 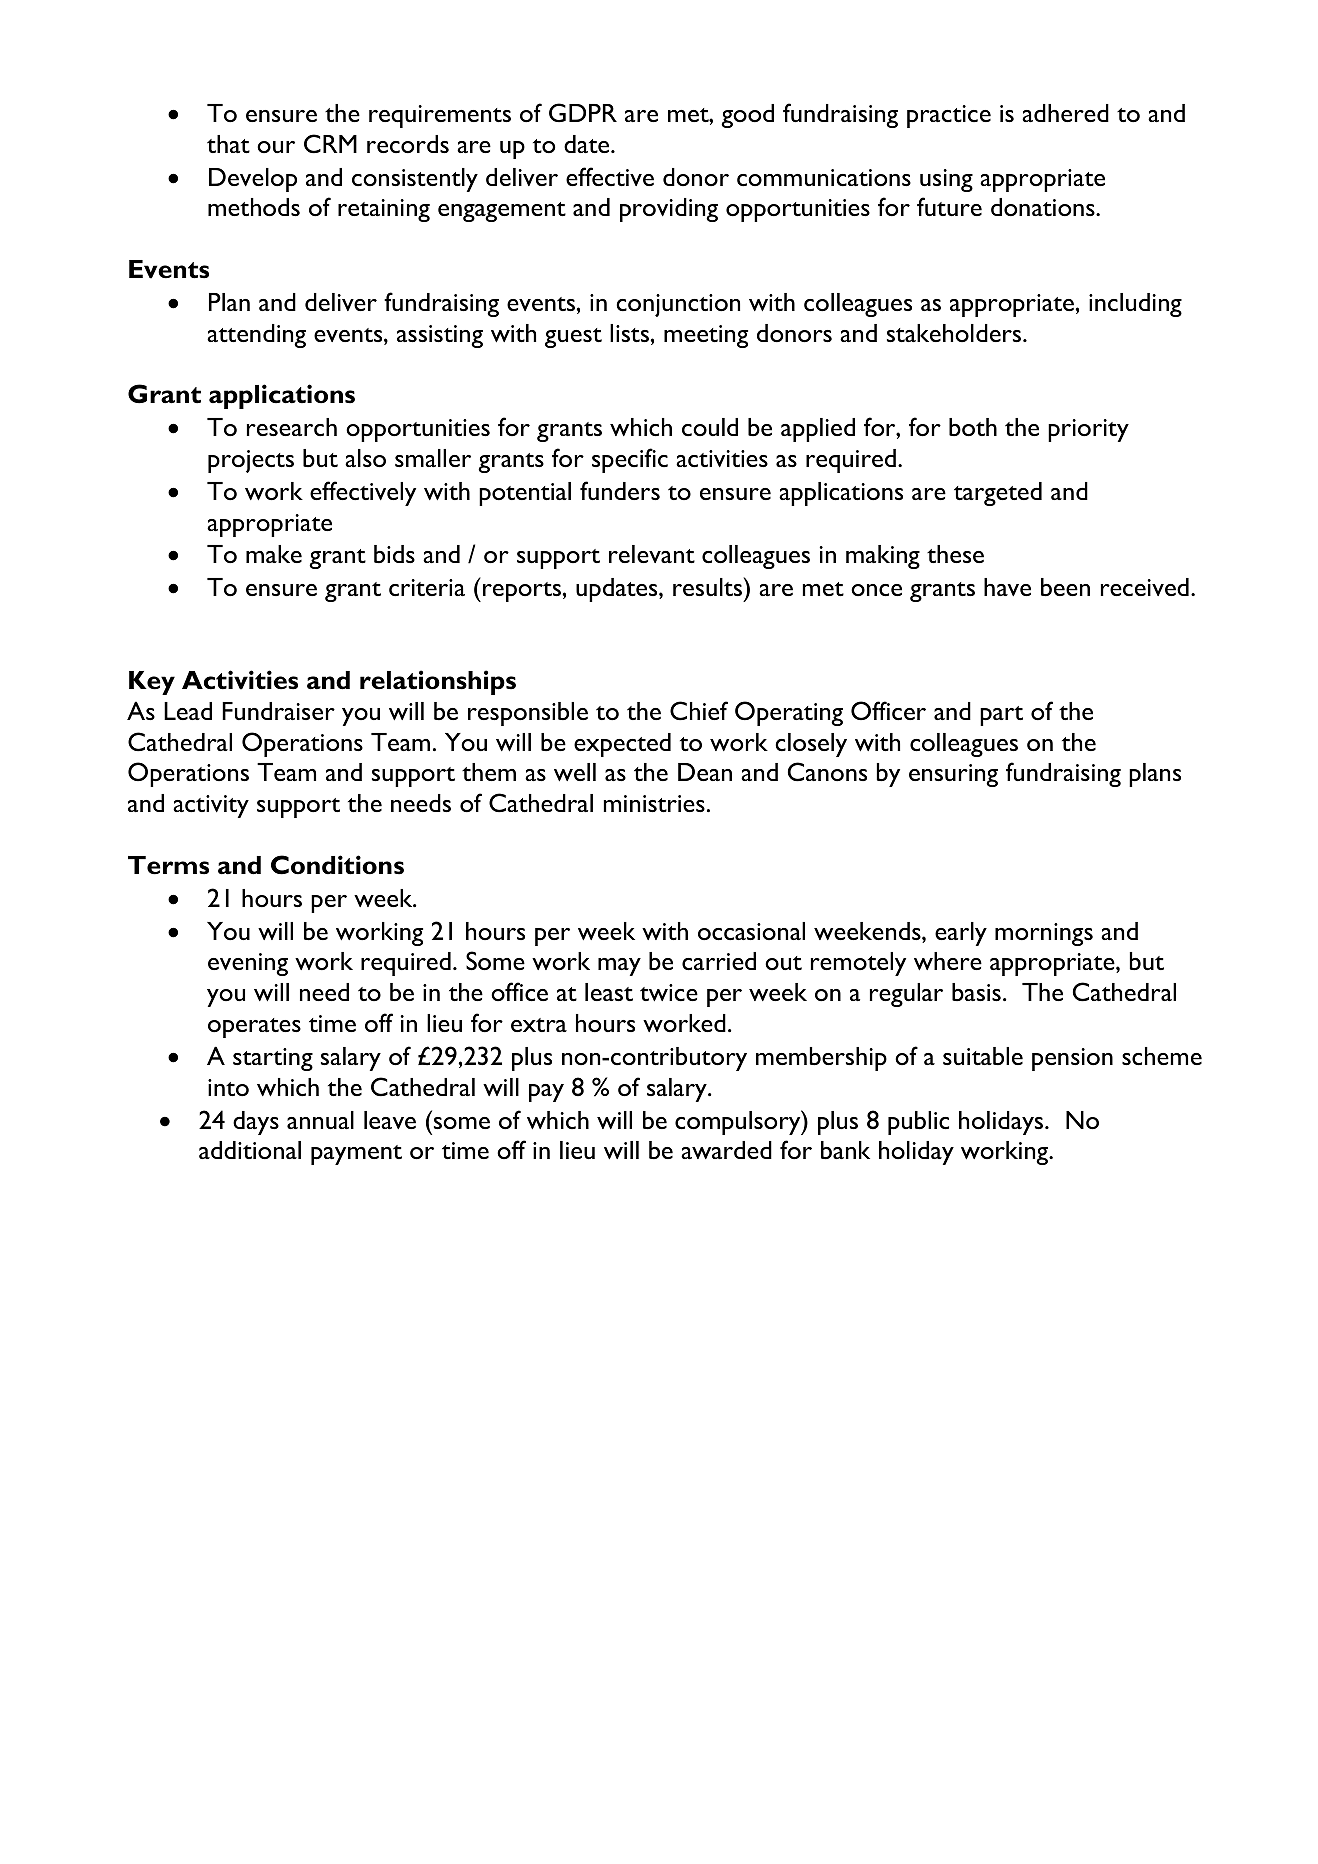 I want to click on that, so click(x=228, y=144).
